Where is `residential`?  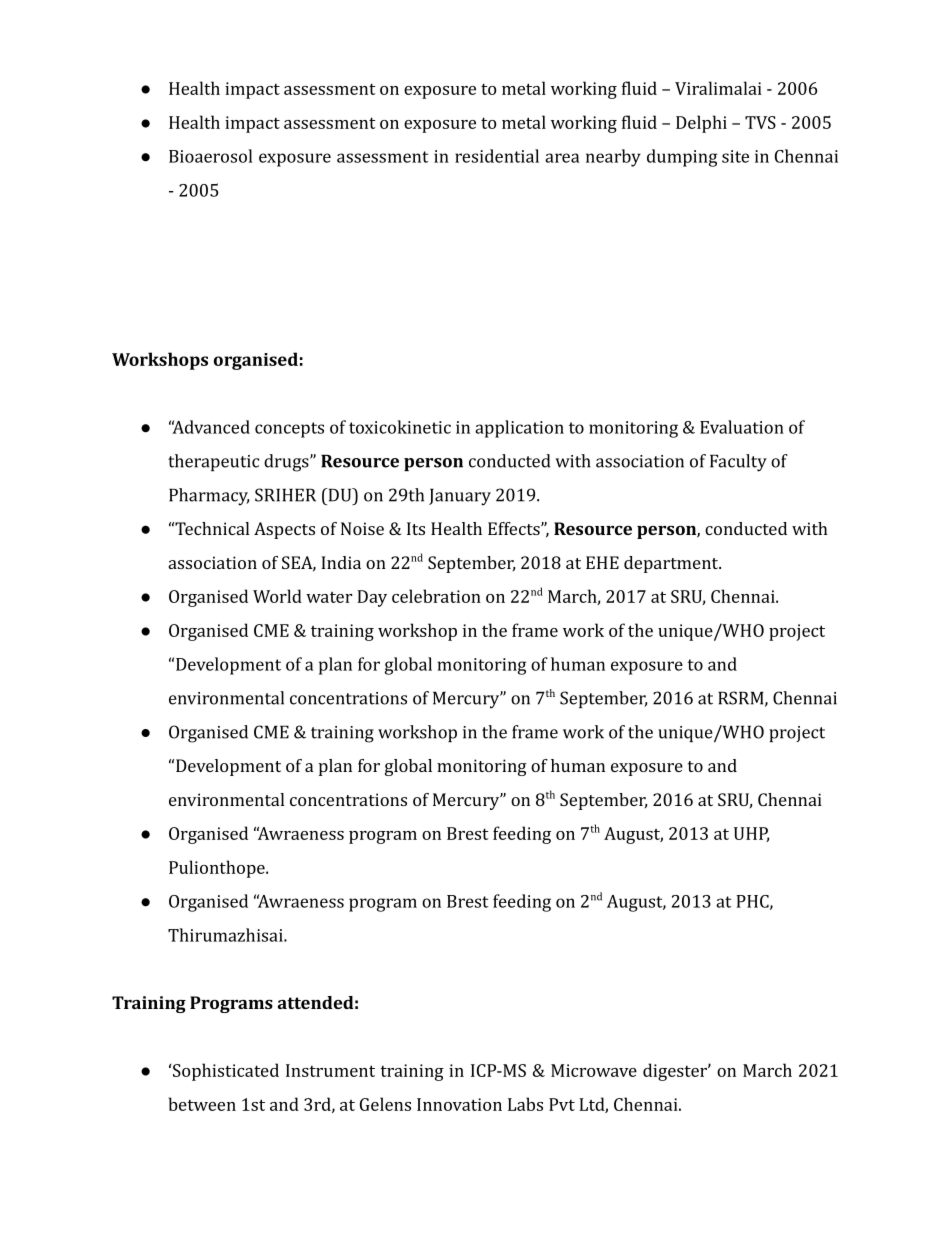 residential is located at coordinates (497, 156).
